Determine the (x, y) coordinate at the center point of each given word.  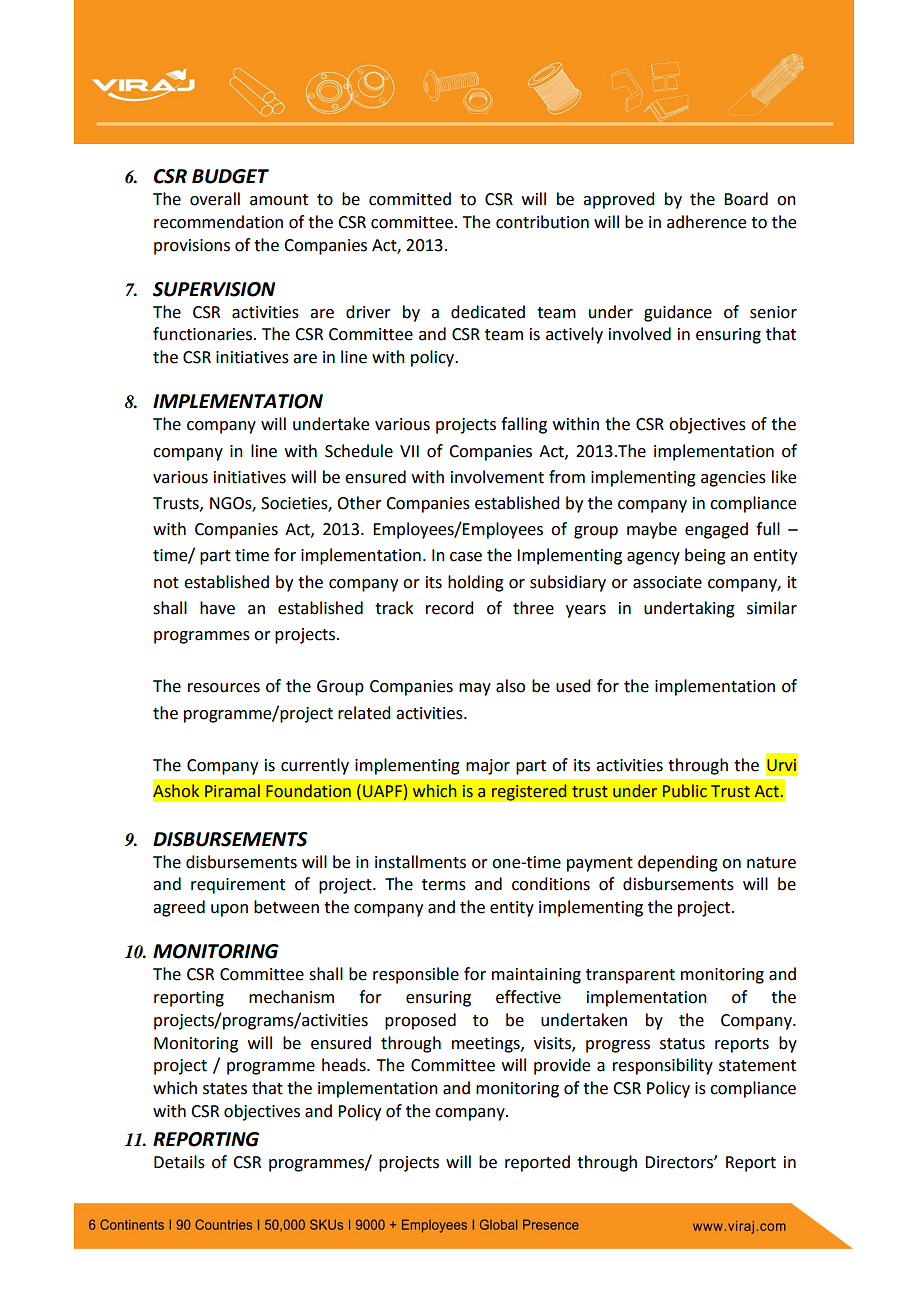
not (166, 583)
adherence (706, 222)
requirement (238, 886)
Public (685, 791)
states (225, 1089)
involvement (497, 477)
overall (215, 199)
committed (410, 199)
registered (529, 792)
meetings (487, 1045)
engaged (716, 530)
